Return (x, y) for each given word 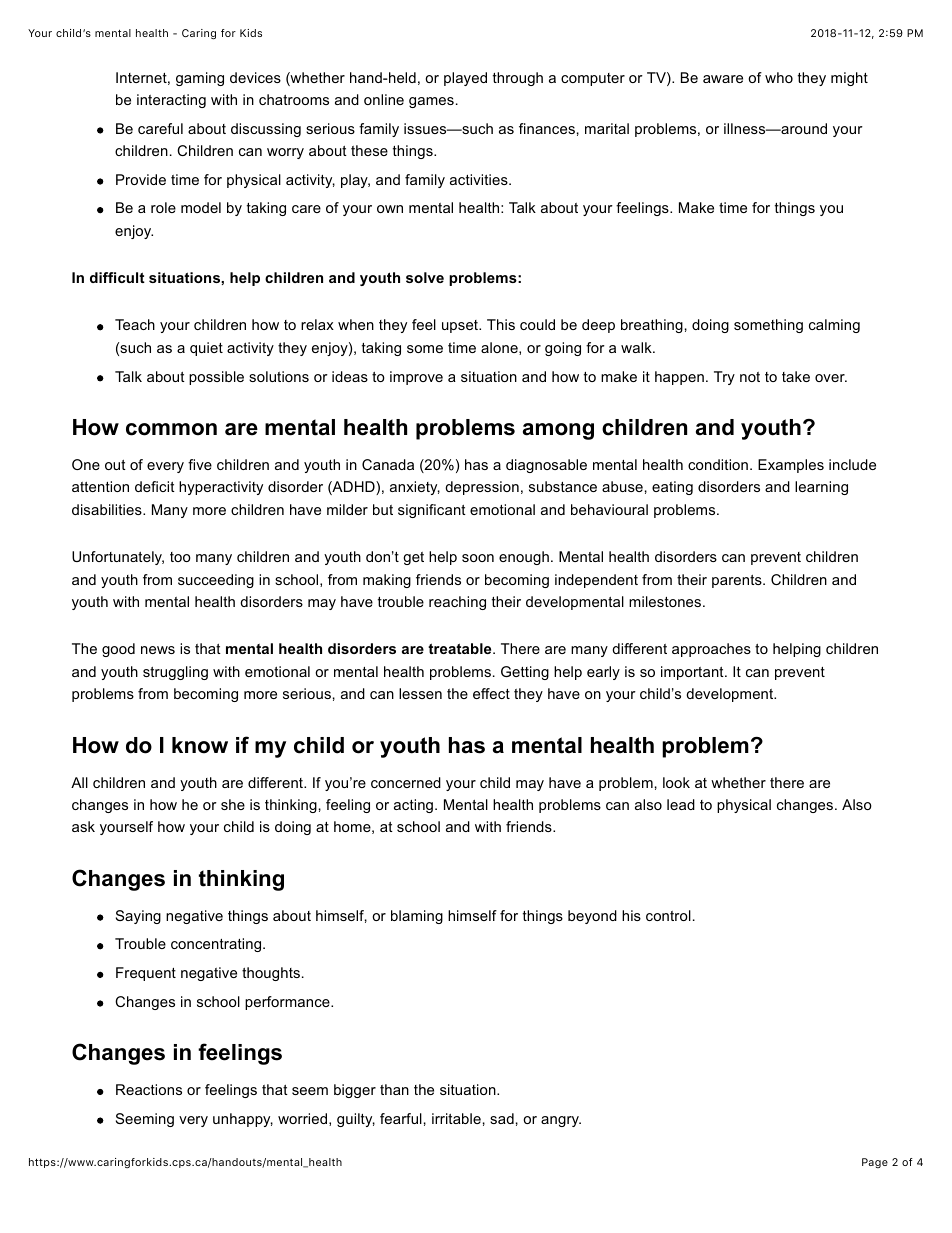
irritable (456, 1118)
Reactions (149, 1089)
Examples (791, 466)
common (171, 429)
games (431, 102)
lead (681, 804)
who (779, 77)
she (233, 804)
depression (482, 488)
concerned (406, 782)
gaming (200, 79)
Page (875, 1163)
